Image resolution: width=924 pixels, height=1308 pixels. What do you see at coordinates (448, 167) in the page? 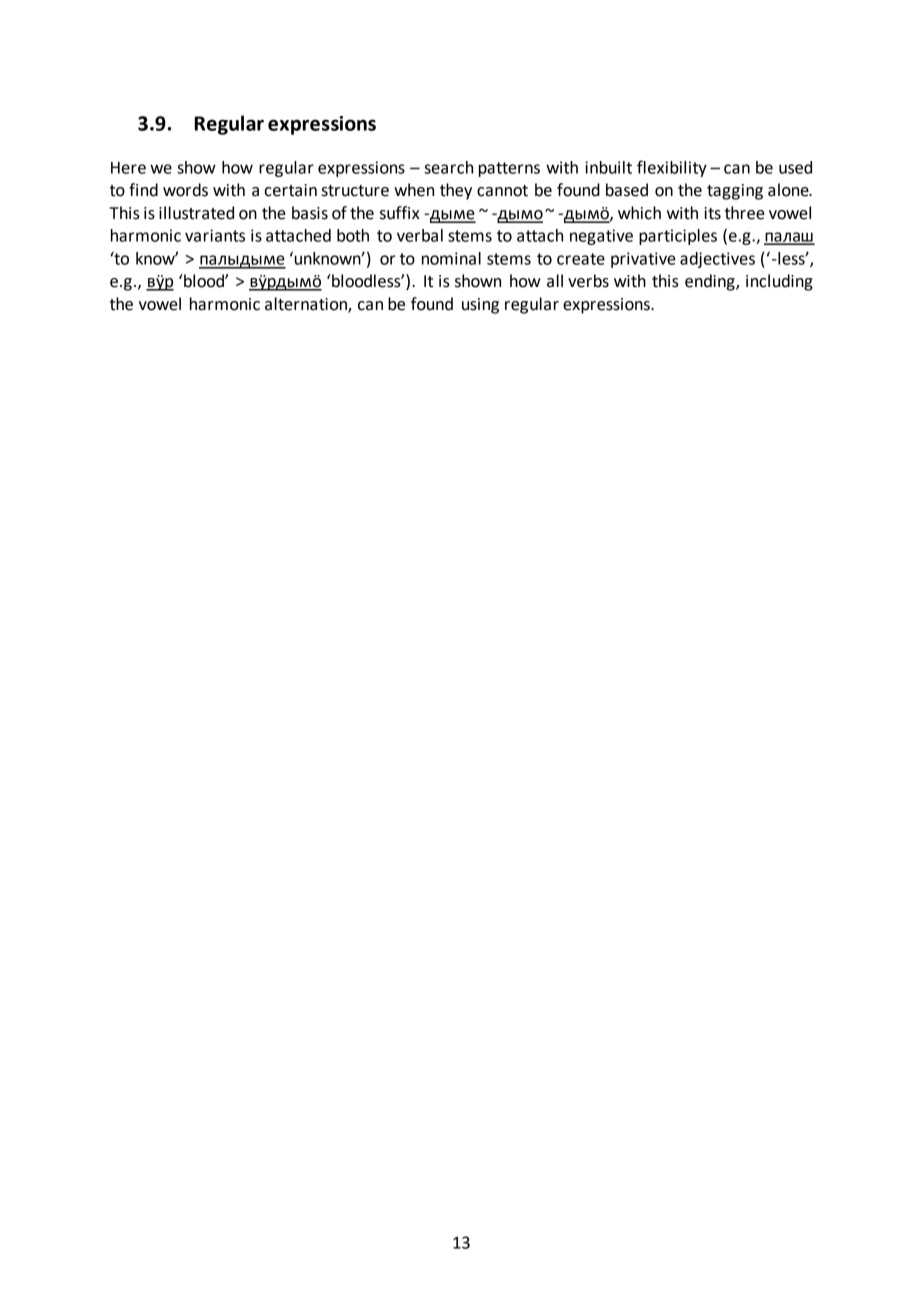
I see `search` at bounding box center [448, 167].
